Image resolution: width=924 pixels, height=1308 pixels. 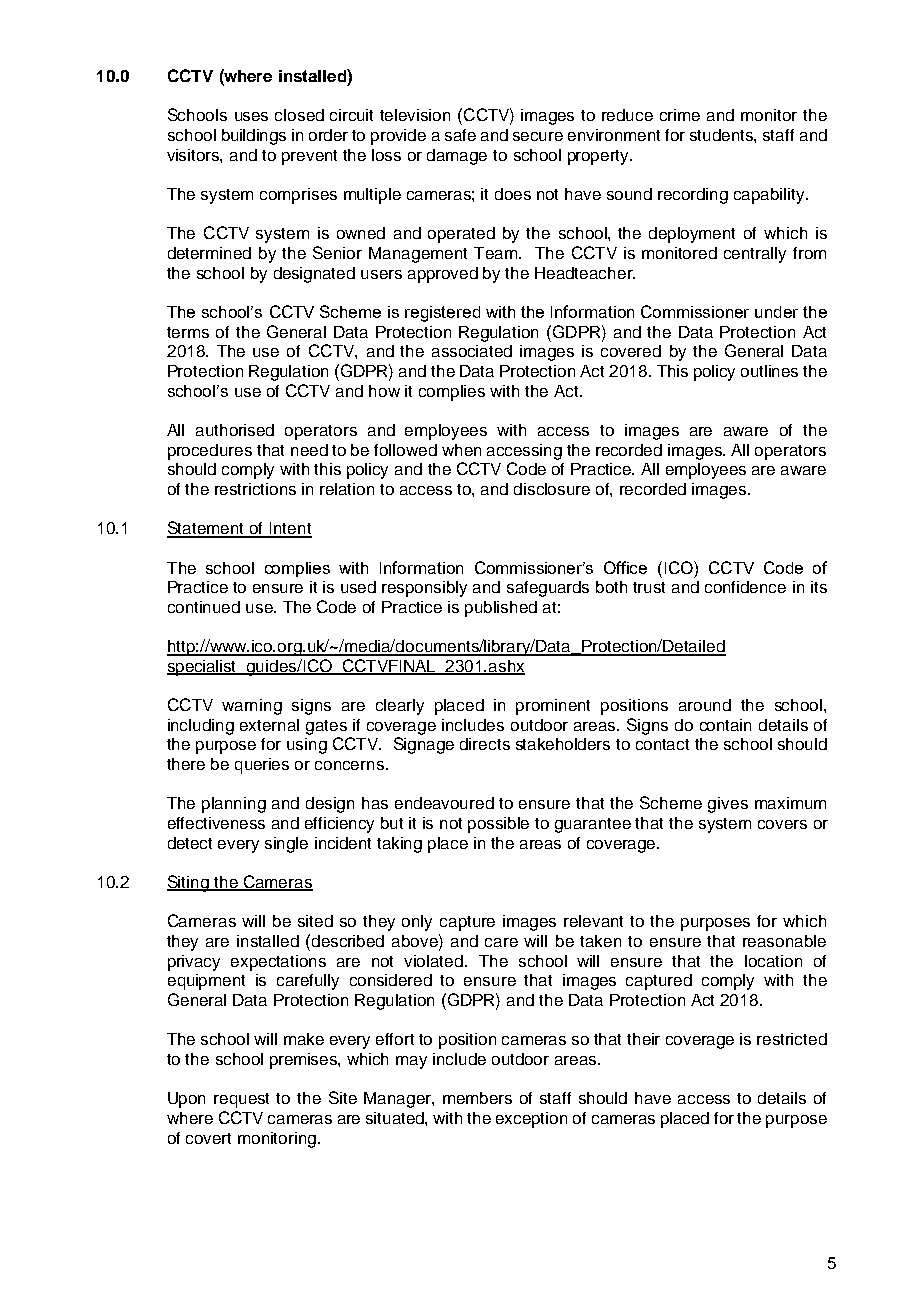 I want to click on outlines, so click(x=769, y=371).
